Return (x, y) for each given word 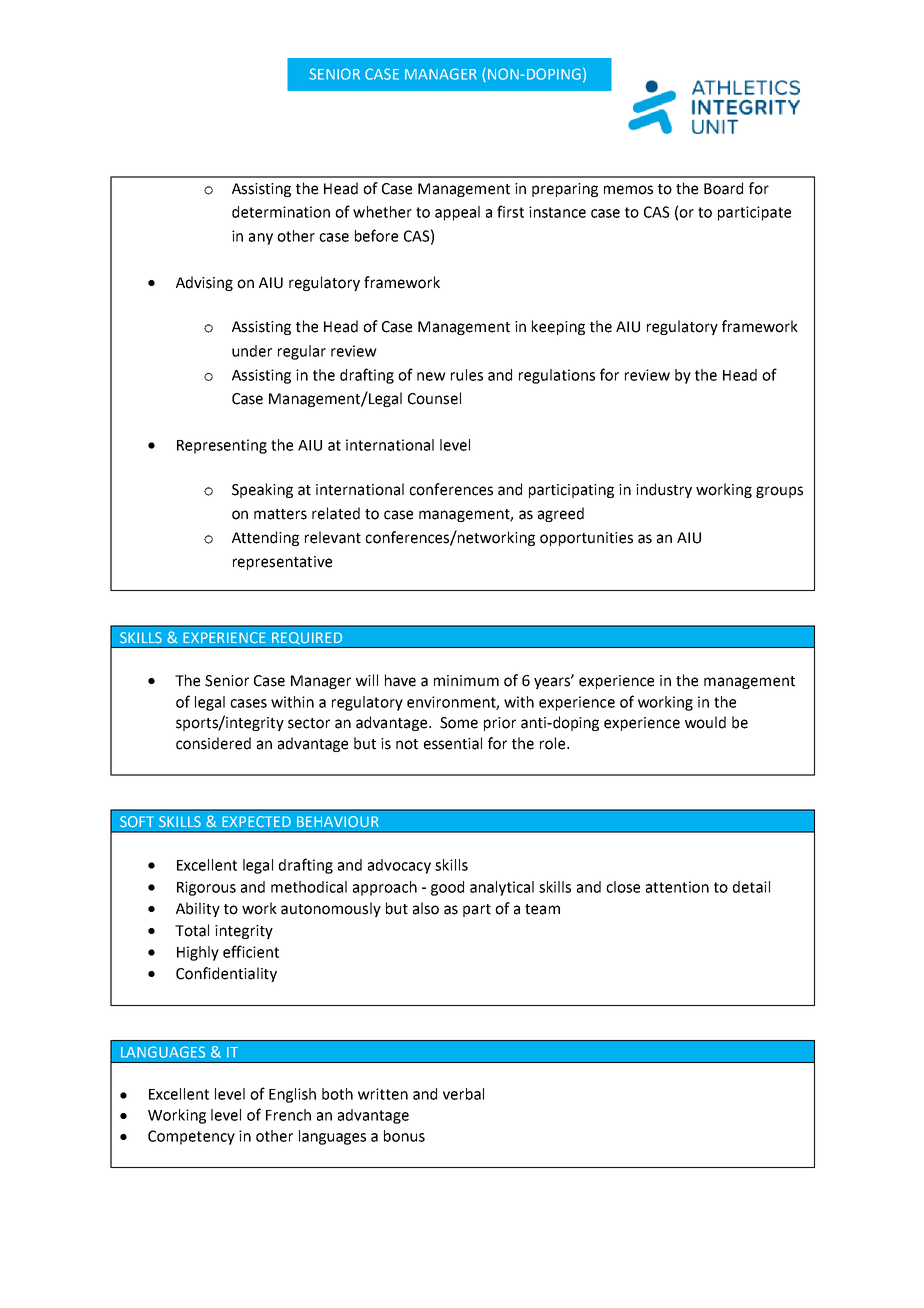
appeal (457, 213)
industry (664, 490)
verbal (463, 1094)
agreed (561, 514)
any (261, 239)
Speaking (262, 490)
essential (453, 743)
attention (677, 887)
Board (723, 188)
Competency (191, 1137)
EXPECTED (256, 821)
